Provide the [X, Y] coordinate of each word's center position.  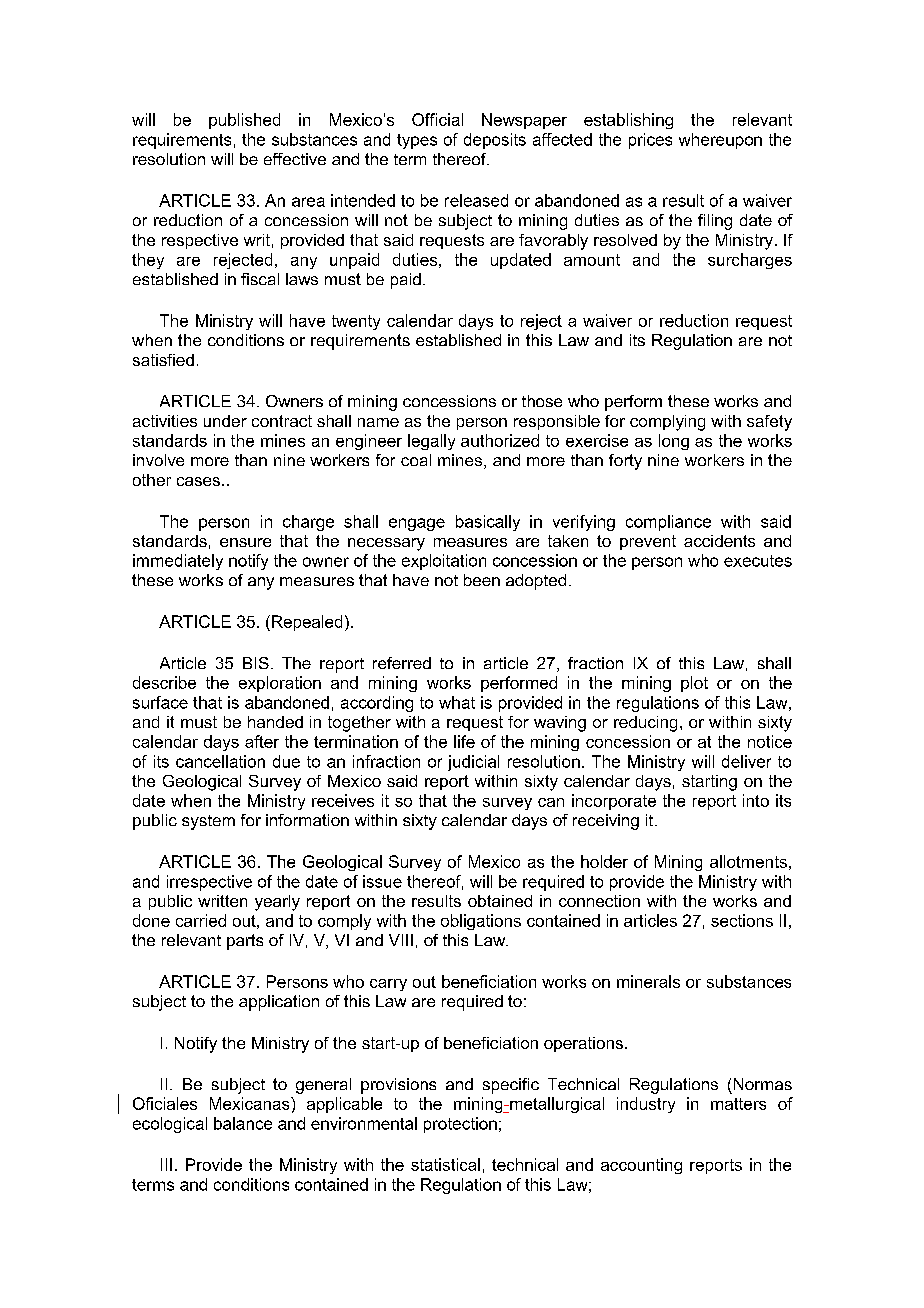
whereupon [720, 141]
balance [243, 1123]
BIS [256, 663]
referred [402, 663]
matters [738, 1104]
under [225, 421]
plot [694, 684]
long [674, 442]
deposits [495, 141]
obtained [500, 901]
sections [742, 920]
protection [460, 1125]
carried [201, 920]
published [244, 121]
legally [431, 442]
